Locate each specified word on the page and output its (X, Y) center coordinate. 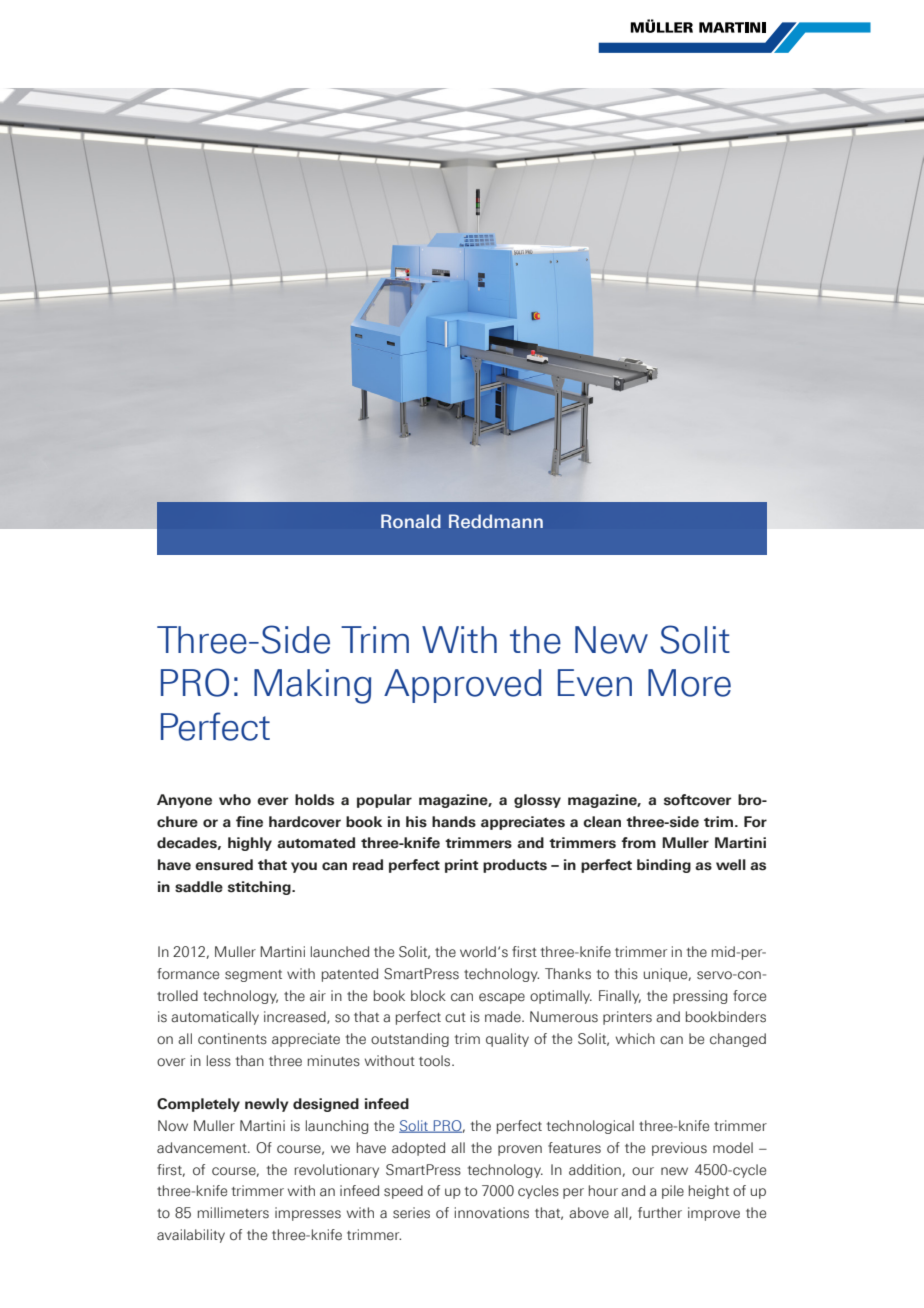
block (428, 996)
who (235, 800)
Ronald (411, 521)
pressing (700, 997)
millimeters (233, 1213)
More (689, 683)
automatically (215, 1018)
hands (454, 822)
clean (602, 822)
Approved (463, 686)
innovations (492, 1213)
